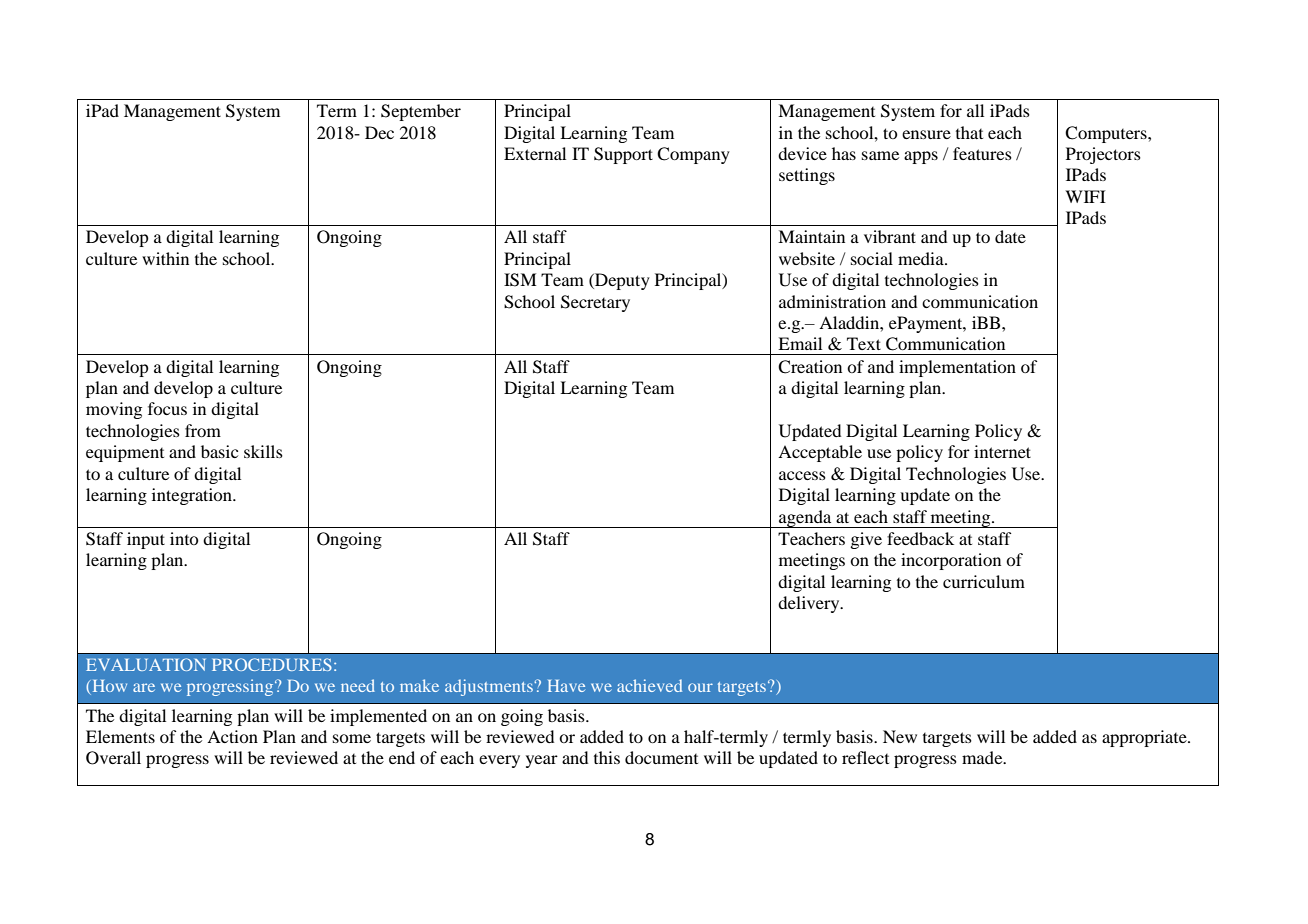  What do you see at coordinates (421, 112) in the screenshot?
I see `September` at bounding box center [421, 112].
